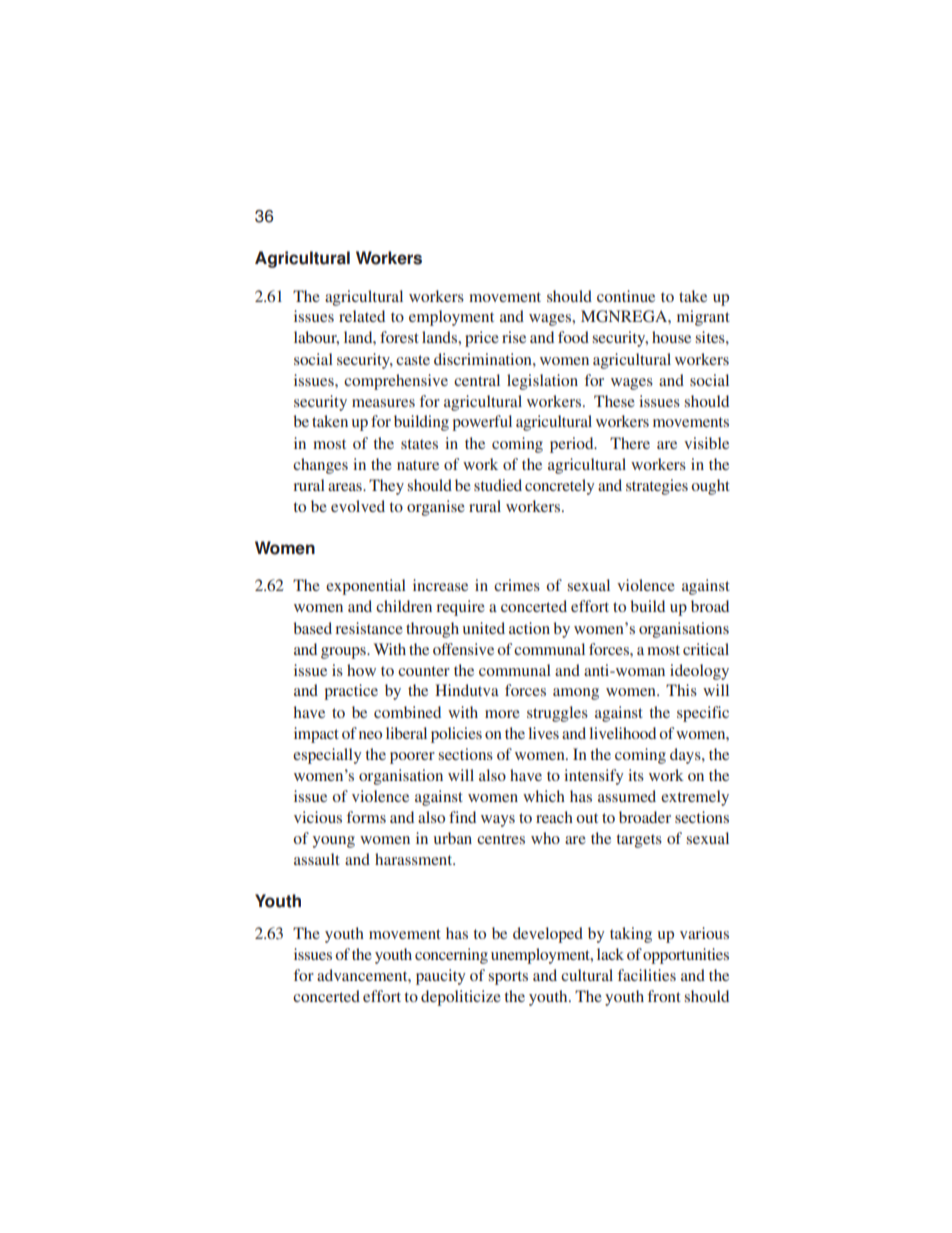  Describe the element at coordinates (514, 337) in the document. I see `rise` at that location.
